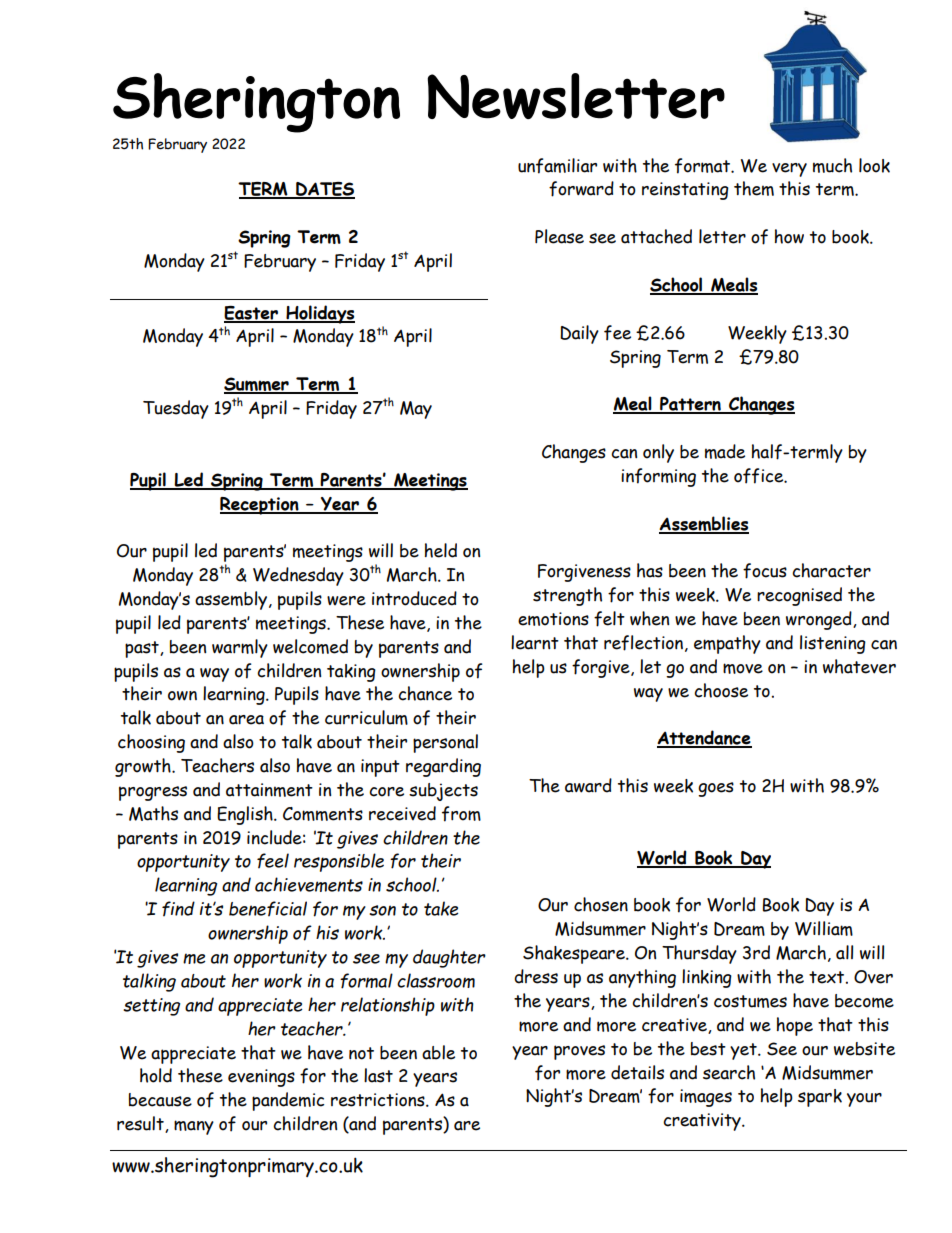 Image resolution: width=952 pixels, height=1233 pixels. I want to click on all, so click(844, 952).
